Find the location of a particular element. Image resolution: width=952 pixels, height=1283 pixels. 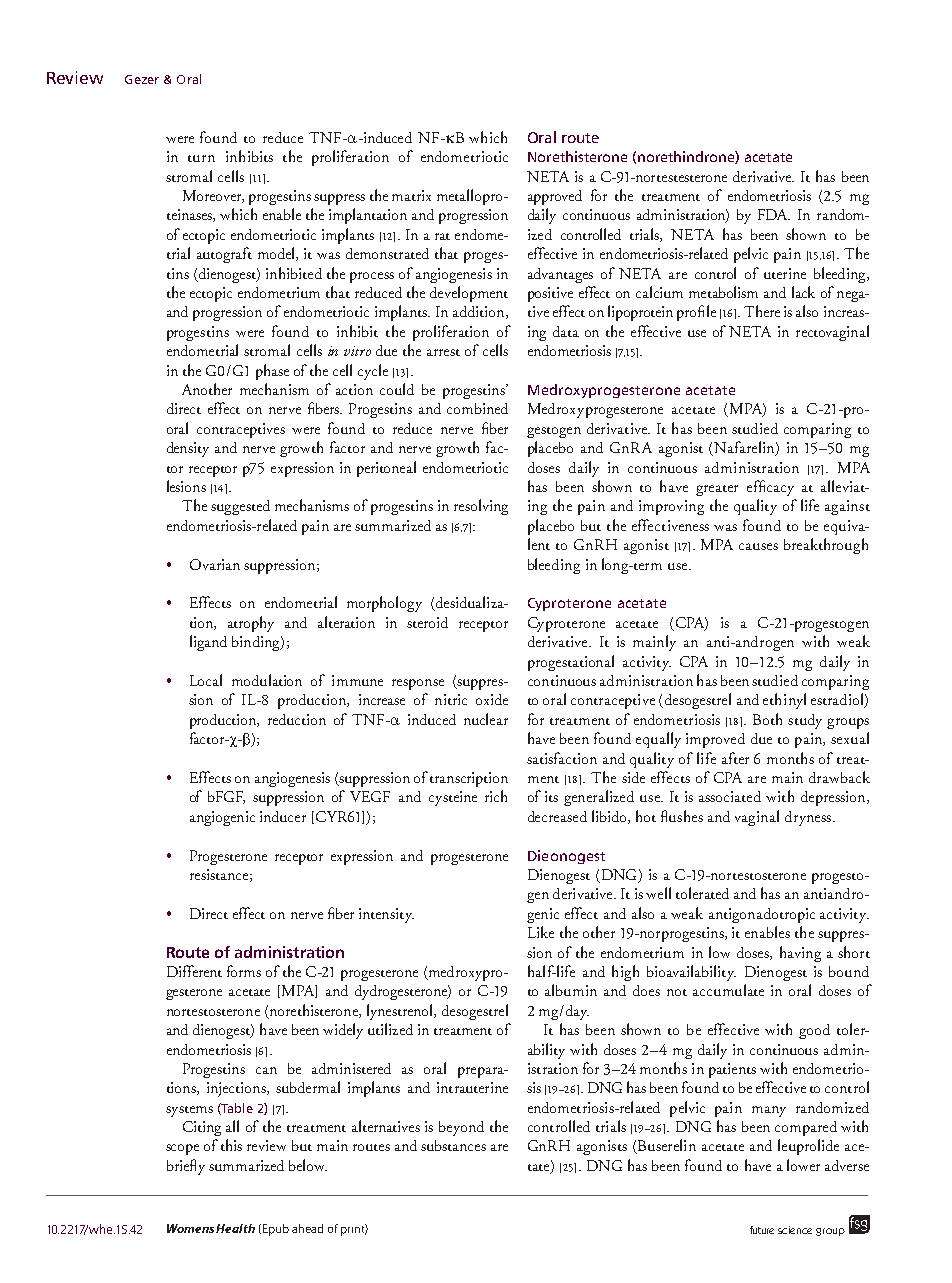

Epub is located at coordinates (274, 1230).
